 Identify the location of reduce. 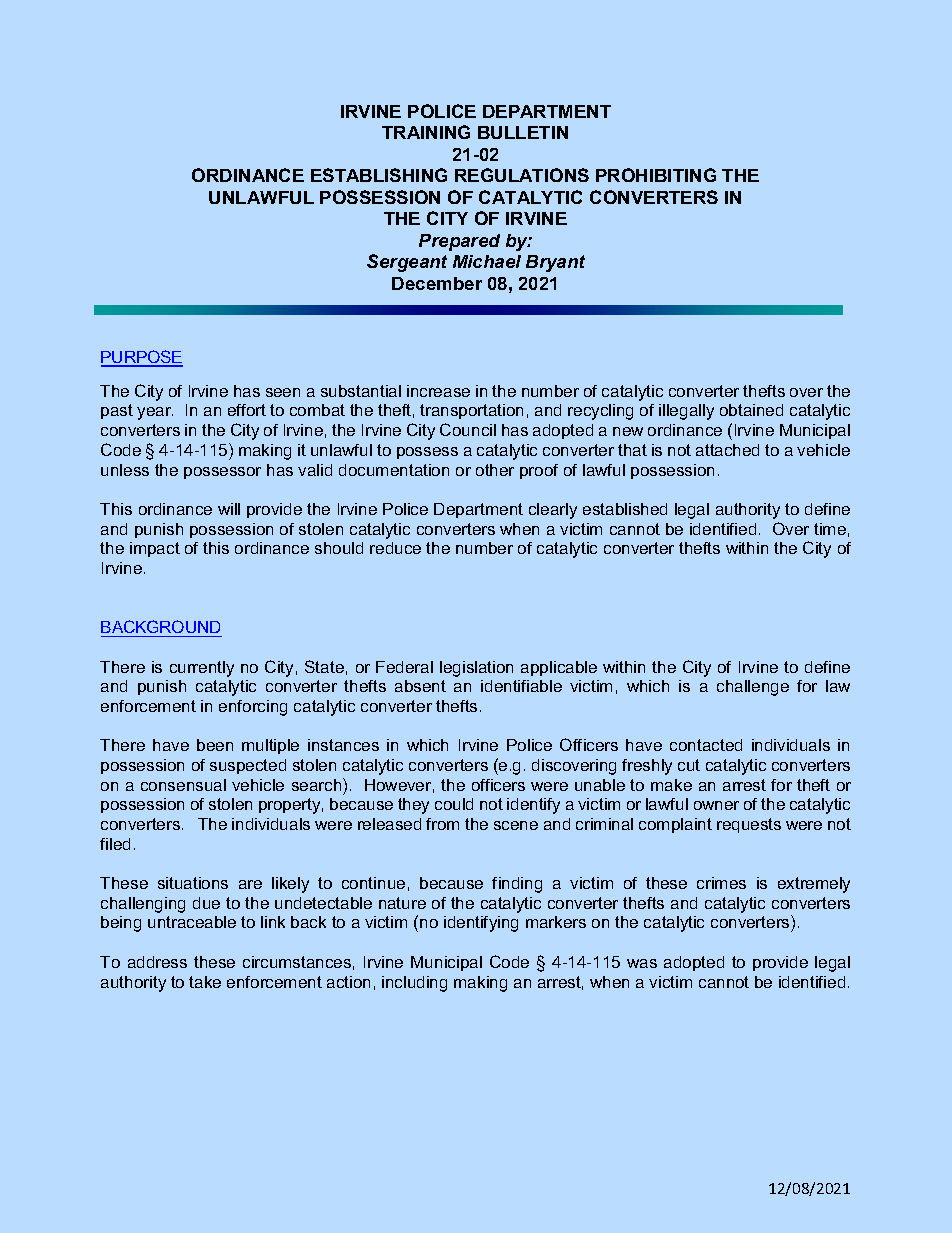
(395, 548).
